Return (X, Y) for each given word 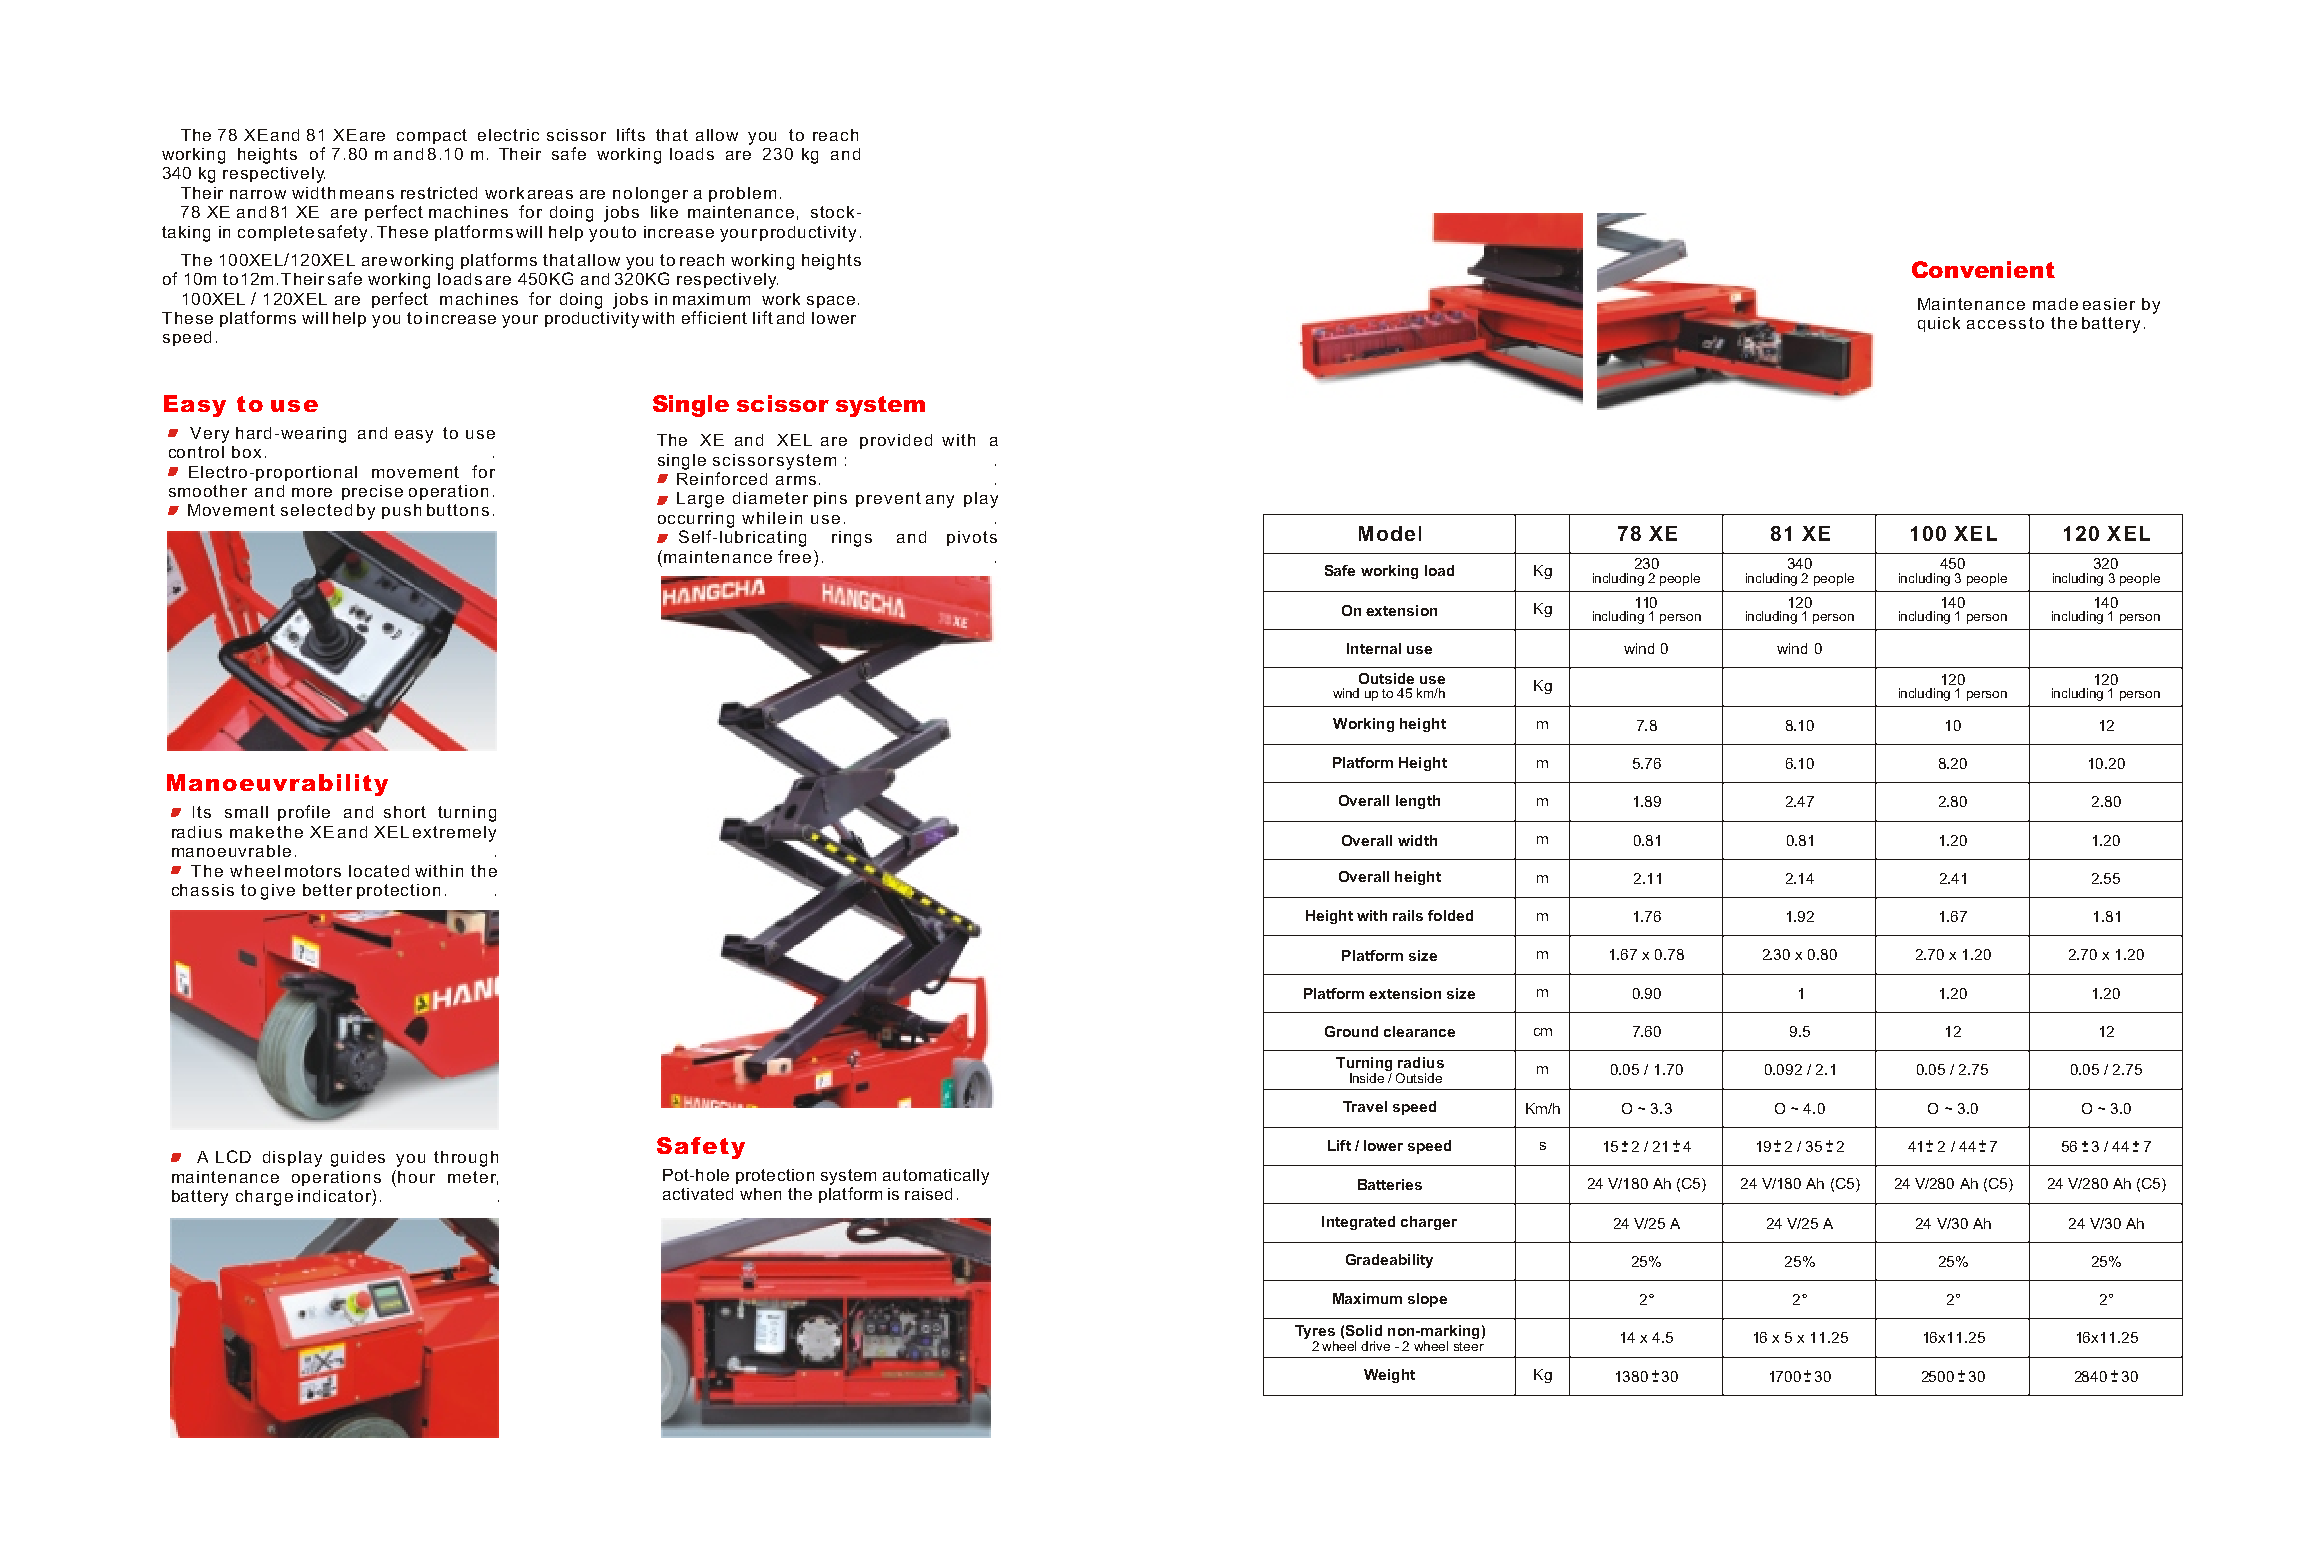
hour (416, 1177)
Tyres (1315, 1333)
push (401, 511)
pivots (972, 538)
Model (1390, 533)
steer (1469, 1346)
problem (742, 194)
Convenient (1983, 269)
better (327, 890)
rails (1408, 915)
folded (1450, 915)
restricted (439, 193)
